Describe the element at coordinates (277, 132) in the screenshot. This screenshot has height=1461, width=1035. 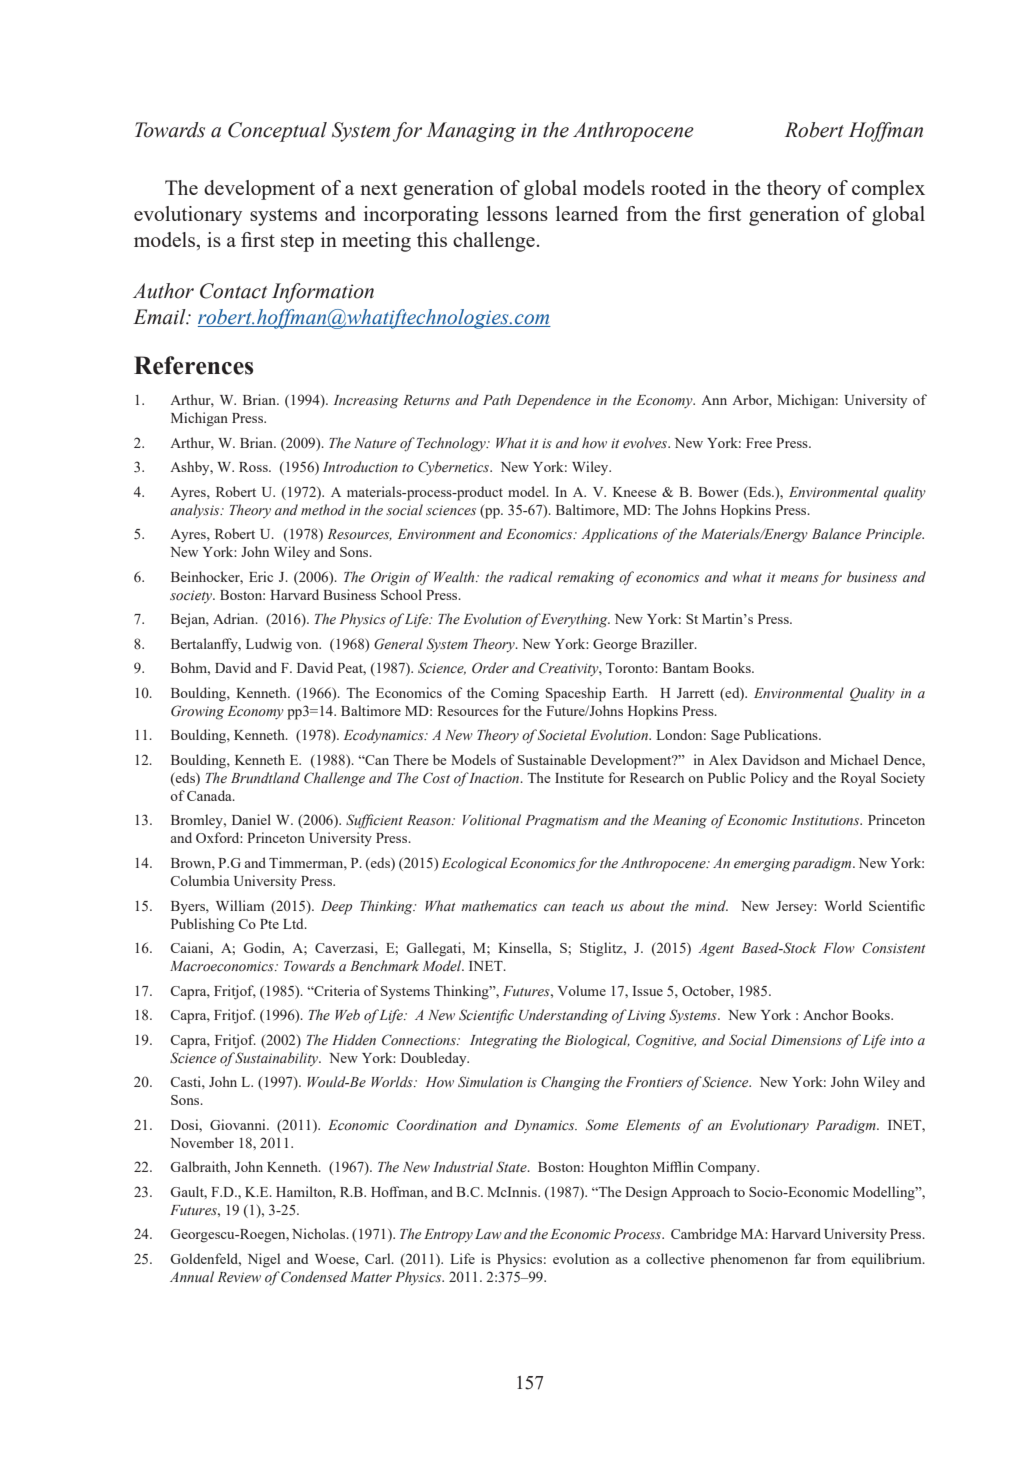
I see `Conceptual` at that location.
